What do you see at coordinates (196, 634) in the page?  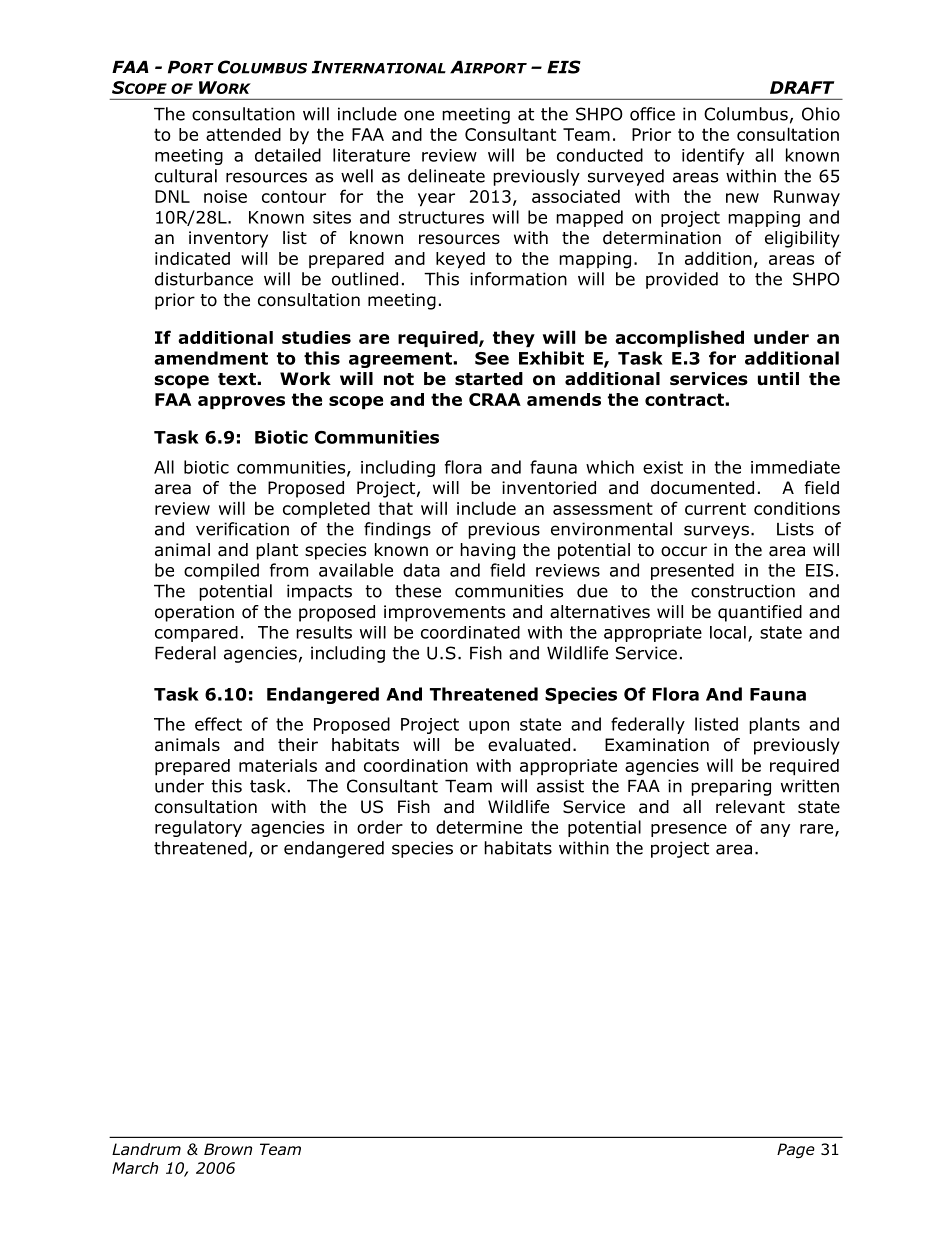 I see `compared` at bounding box center [196, 634].
